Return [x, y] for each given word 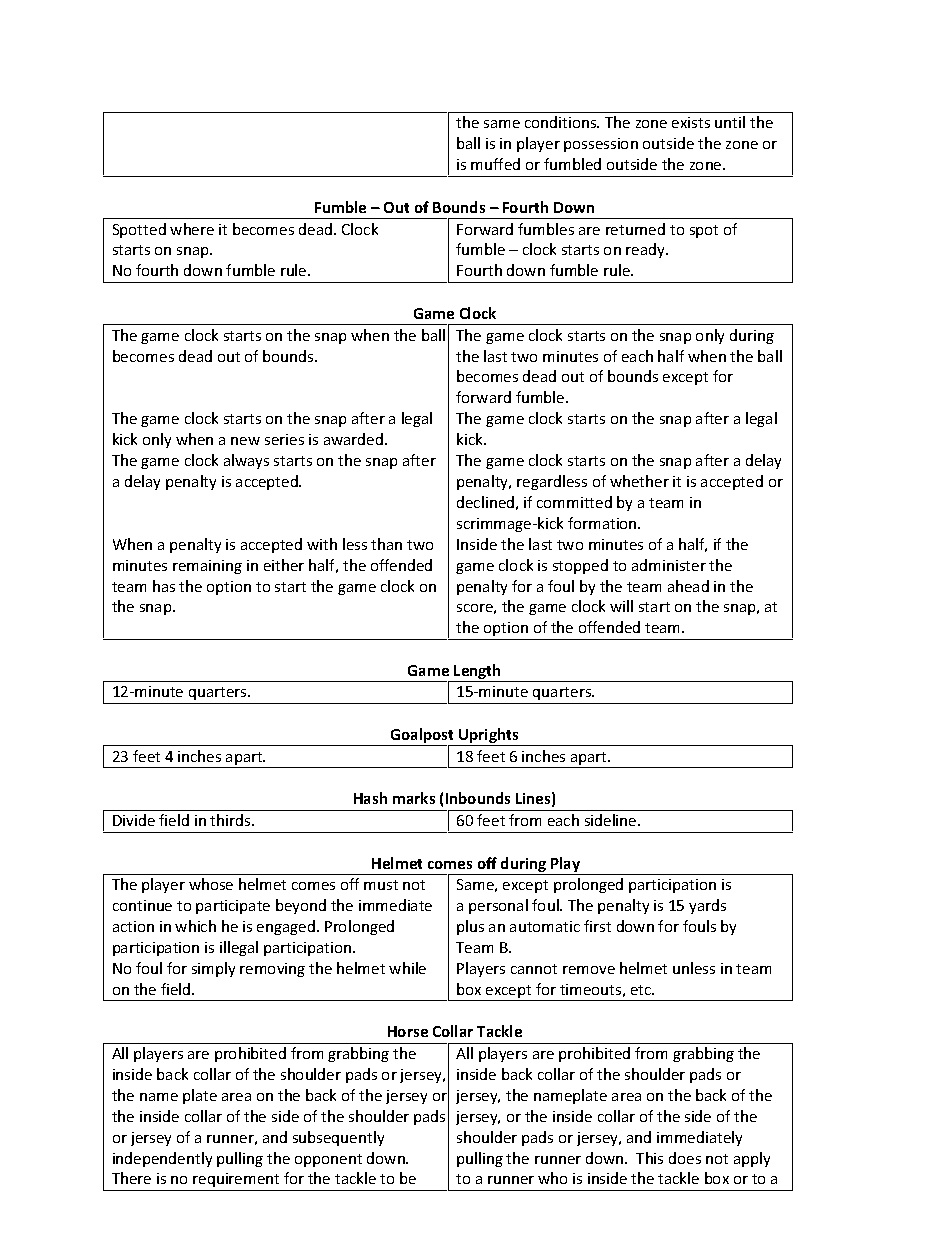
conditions [562, 122]
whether [639, 481]
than [386, 544]
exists [691, 122]
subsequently [338, 1138]
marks [414, 798]
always [246, 461]
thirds [231, 820]
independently [162, 1159]
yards [707, 906]
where [192, 229]
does [685, 1158]
